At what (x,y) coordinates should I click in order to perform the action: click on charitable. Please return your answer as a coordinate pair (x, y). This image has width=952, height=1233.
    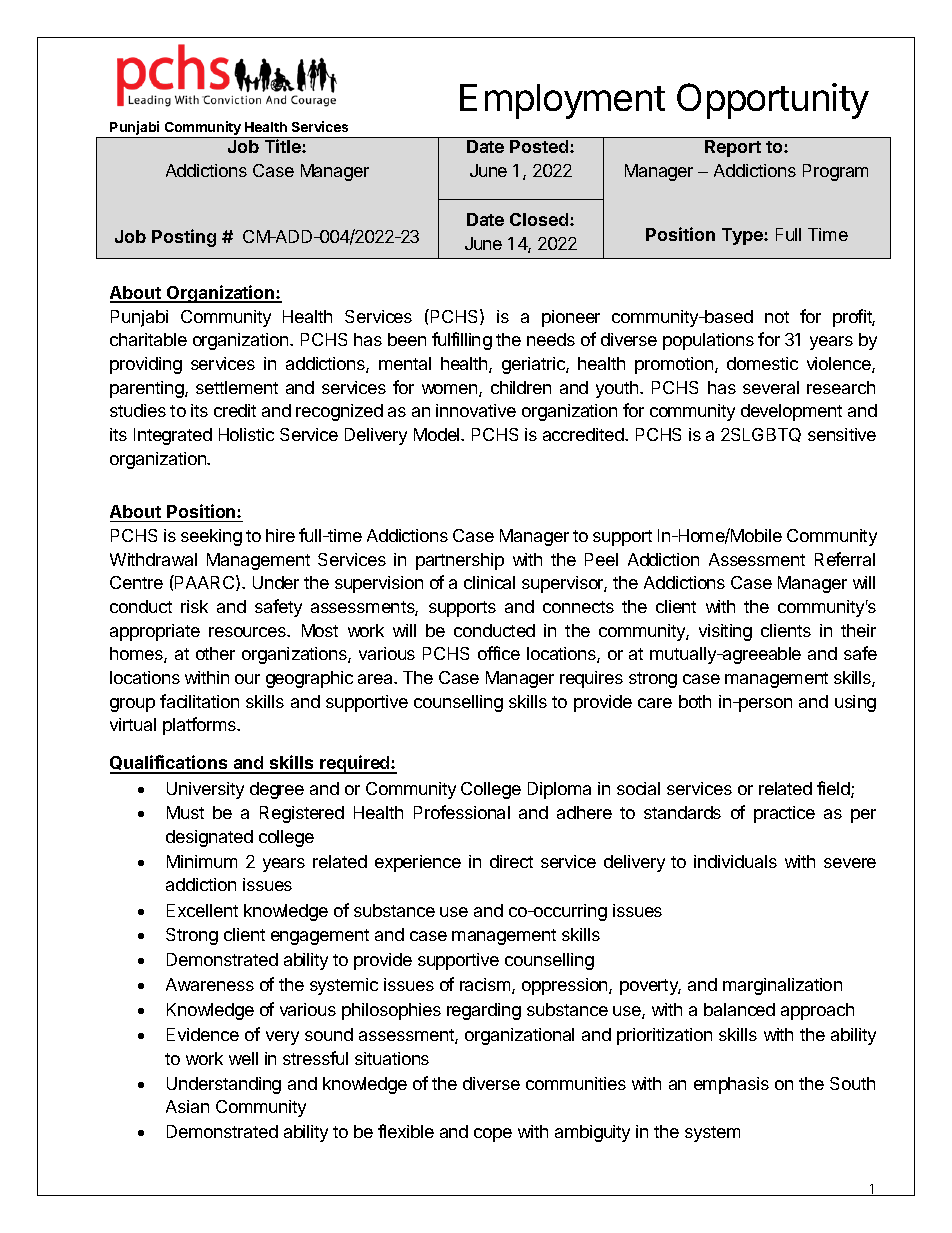
    Looking at the image, I should click on (148, 339).
